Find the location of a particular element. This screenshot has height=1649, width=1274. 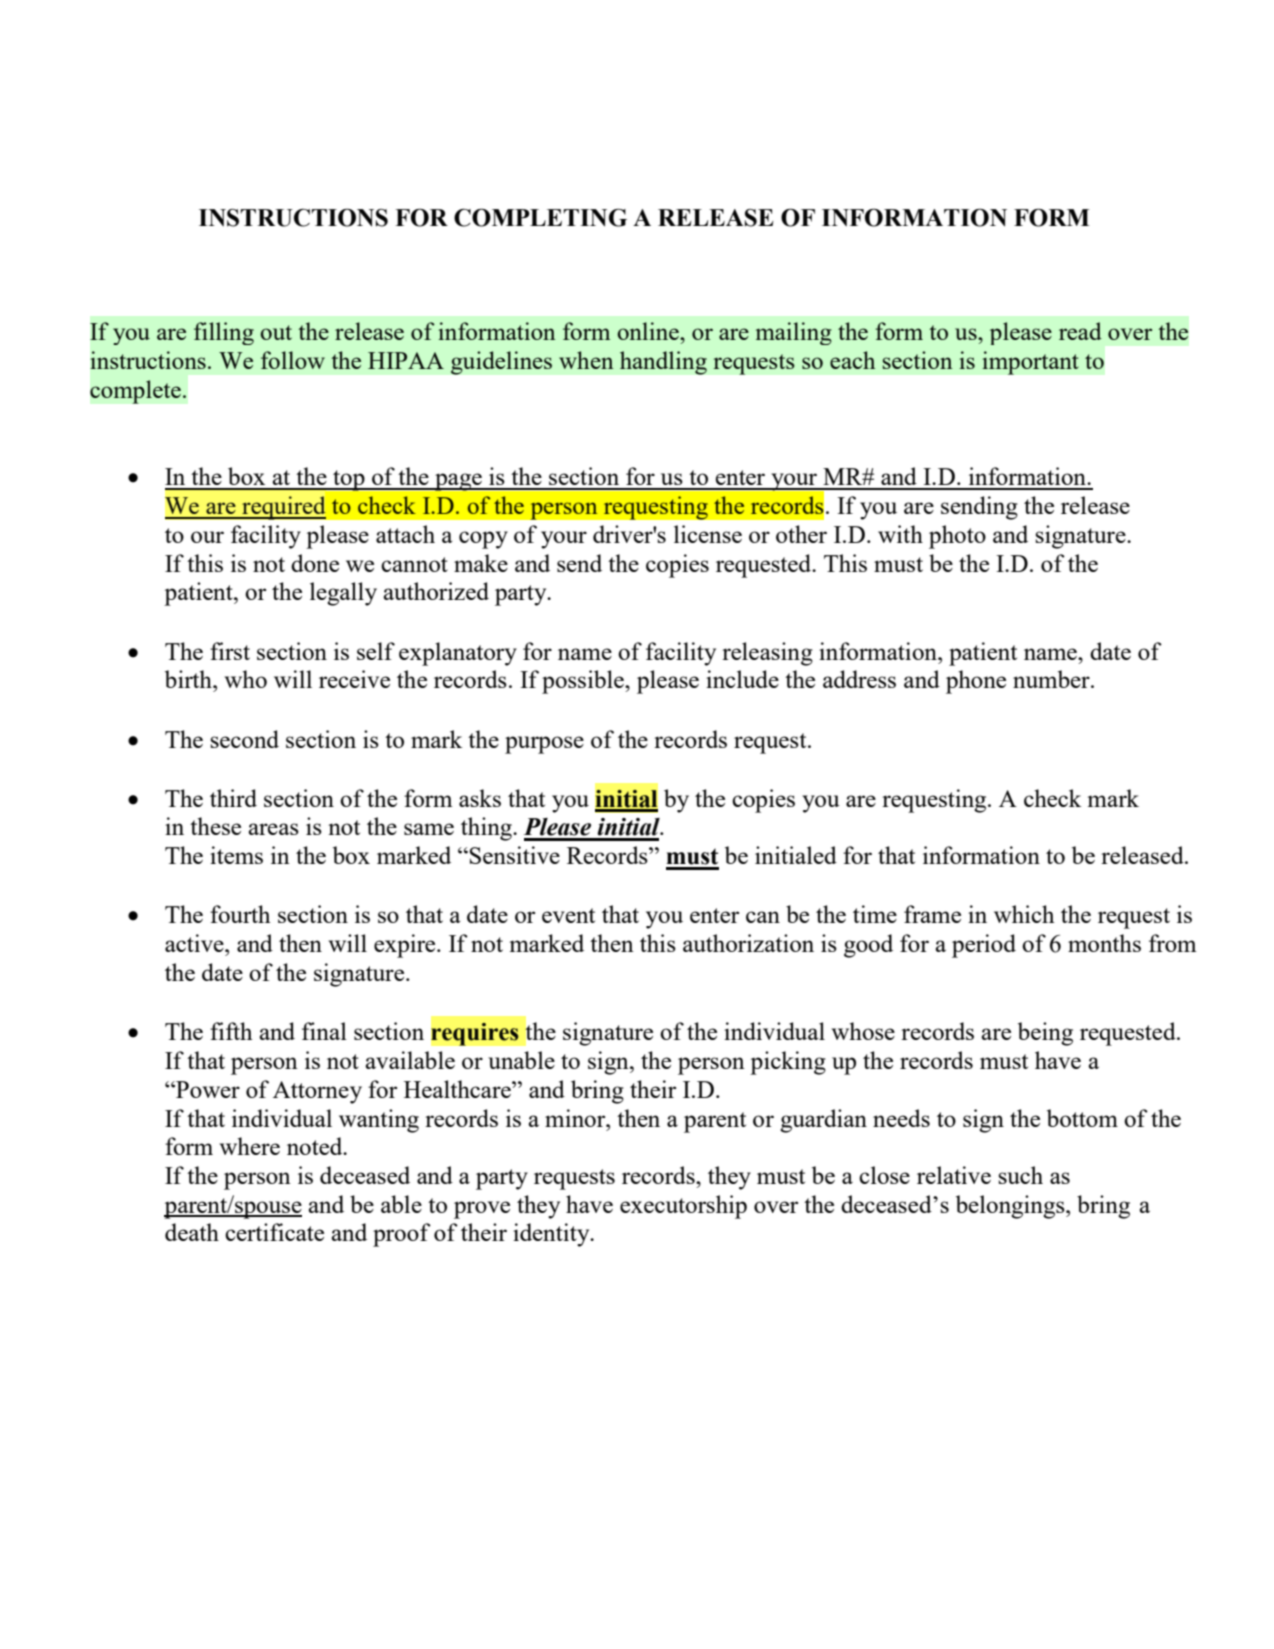

active is located at coordinates (195, 943).
